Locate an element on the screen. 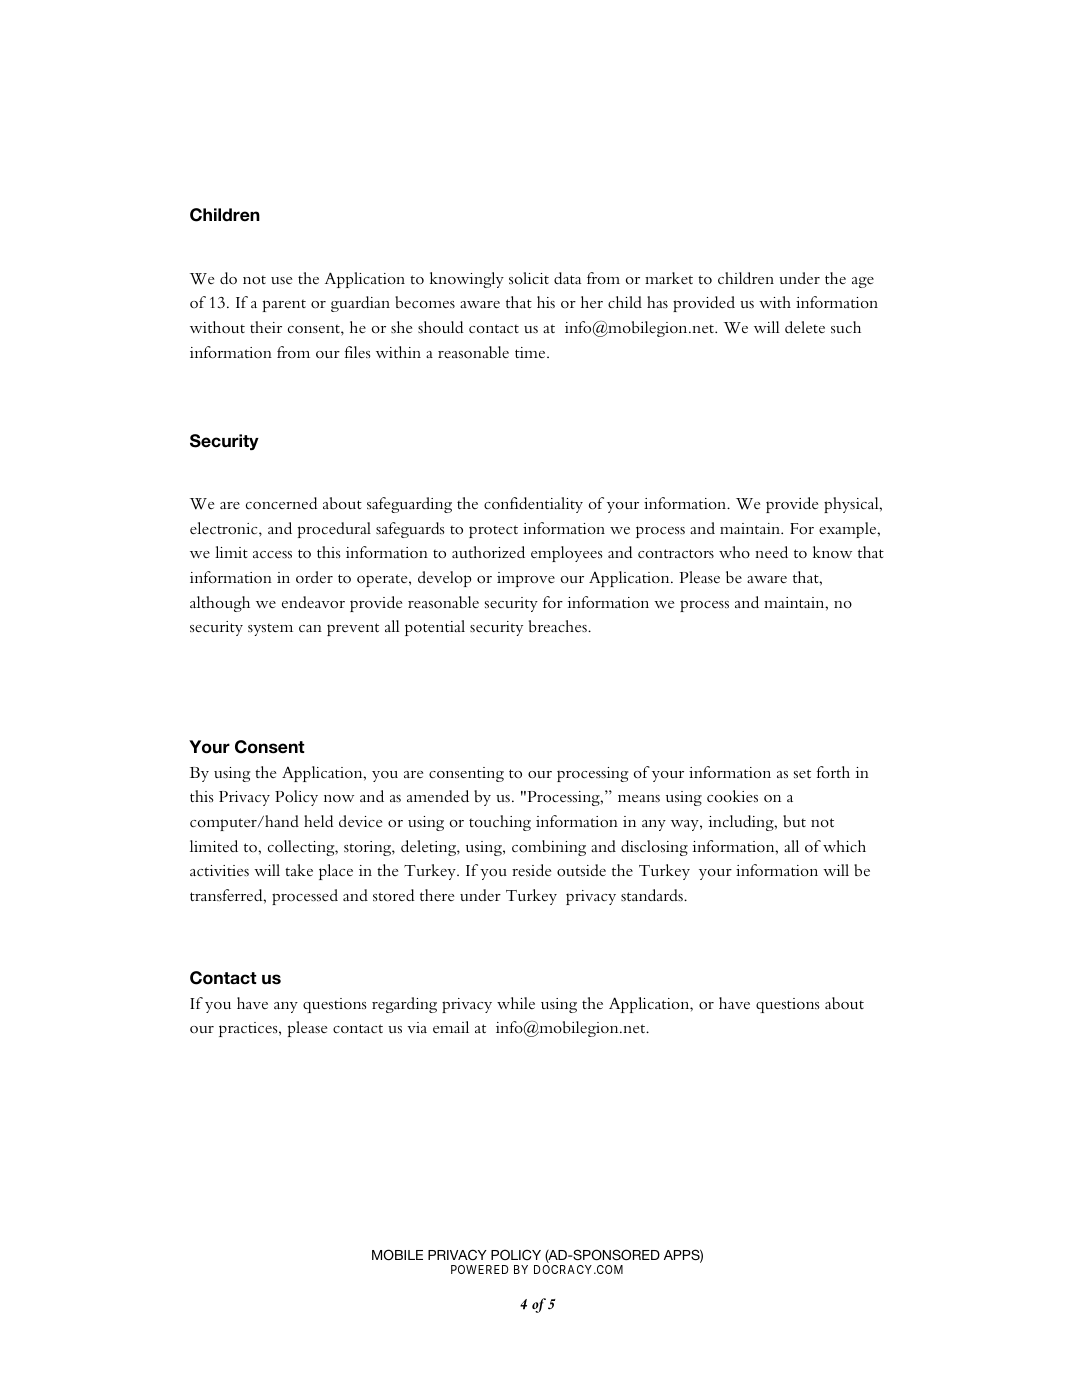 The image size is (1075, 1391). standards is located at coordinates (653, 895).
